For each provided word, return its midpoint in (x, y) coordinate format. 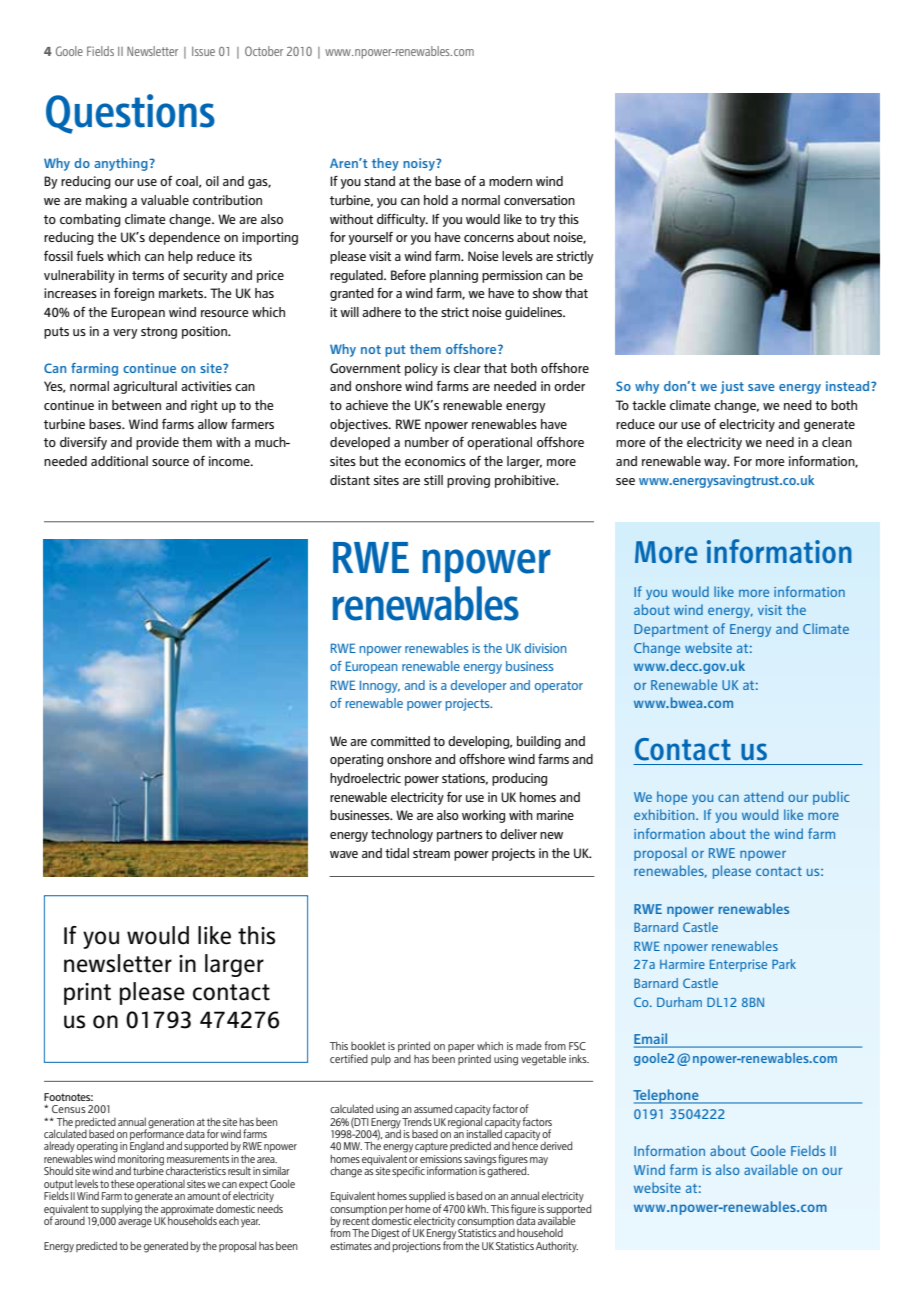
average (135, 1223)
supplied (427, 1198)
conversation (539, 200)
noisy (420, 164)
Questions (130, 114)
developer (479, 686)
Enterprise (738, 965)
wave (344, 854)
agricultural (145, 387)
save (761, 387)
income (230, 461)
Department (671, 630)
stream (431, 853)
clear (467, 368)
